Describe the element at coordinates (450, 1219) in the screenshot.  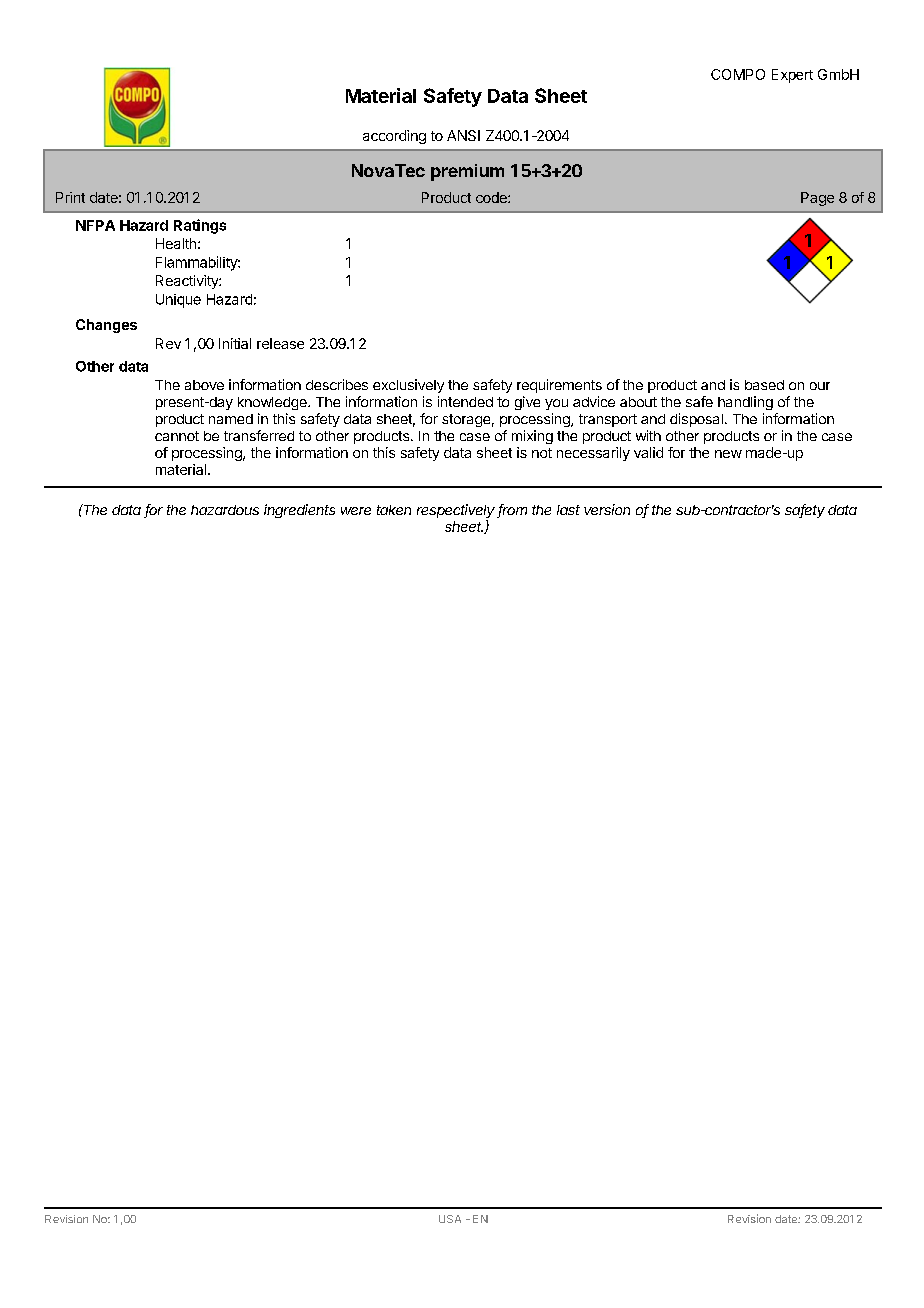
I see `USA` at that location.
